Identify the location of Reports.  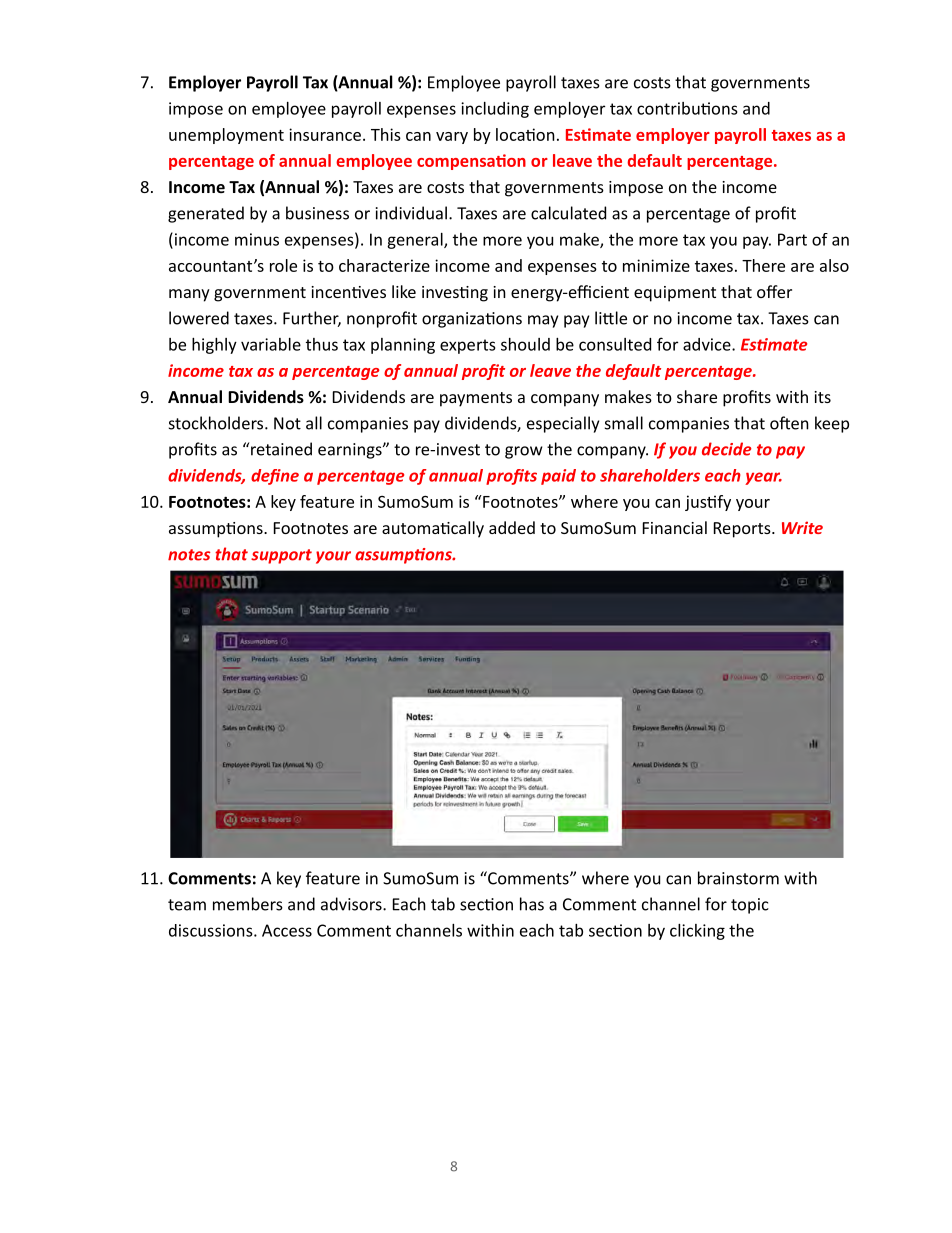
(742, 530).
